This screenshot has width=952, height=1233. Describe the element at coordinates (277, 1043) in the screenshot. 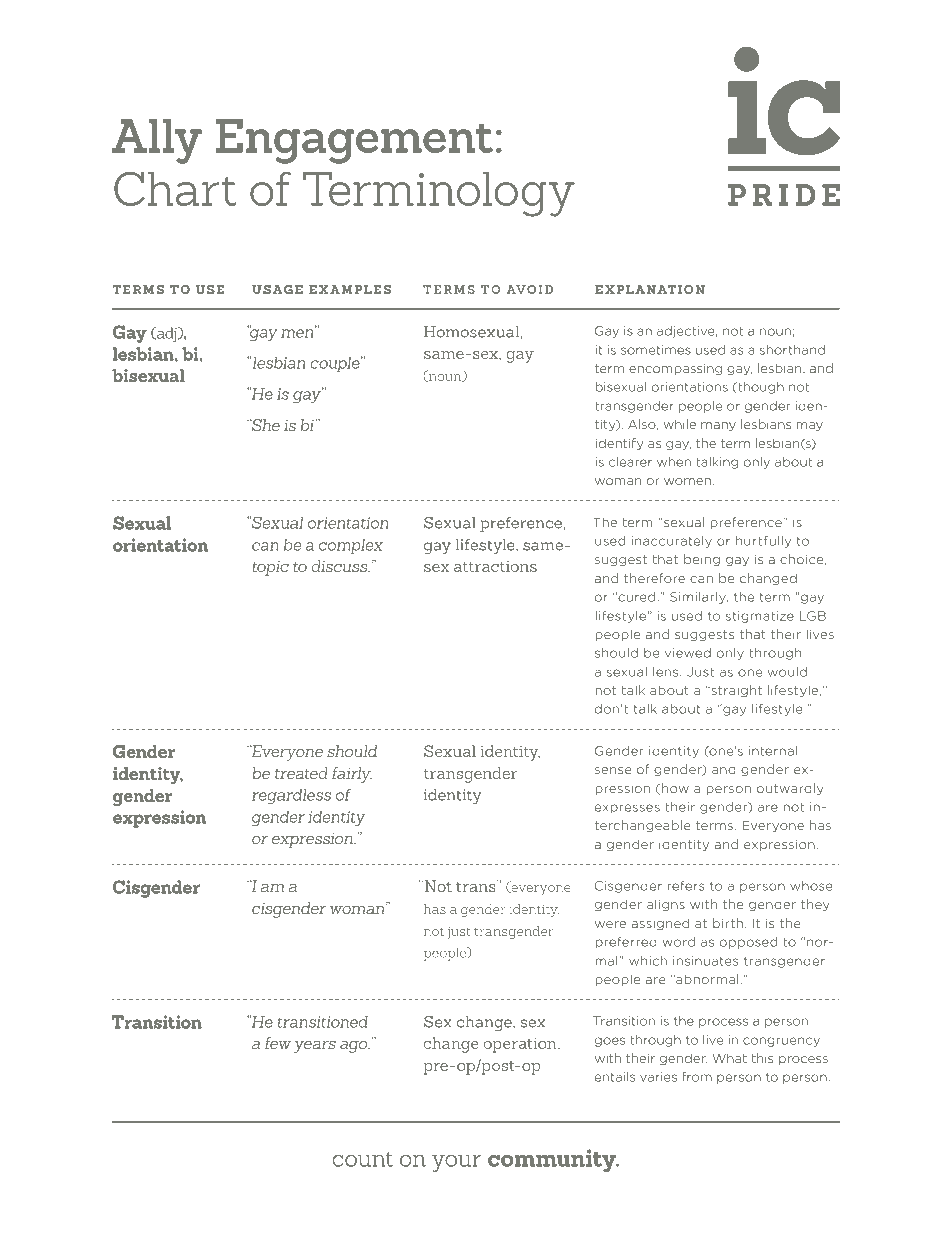

I see `few` at that location.
